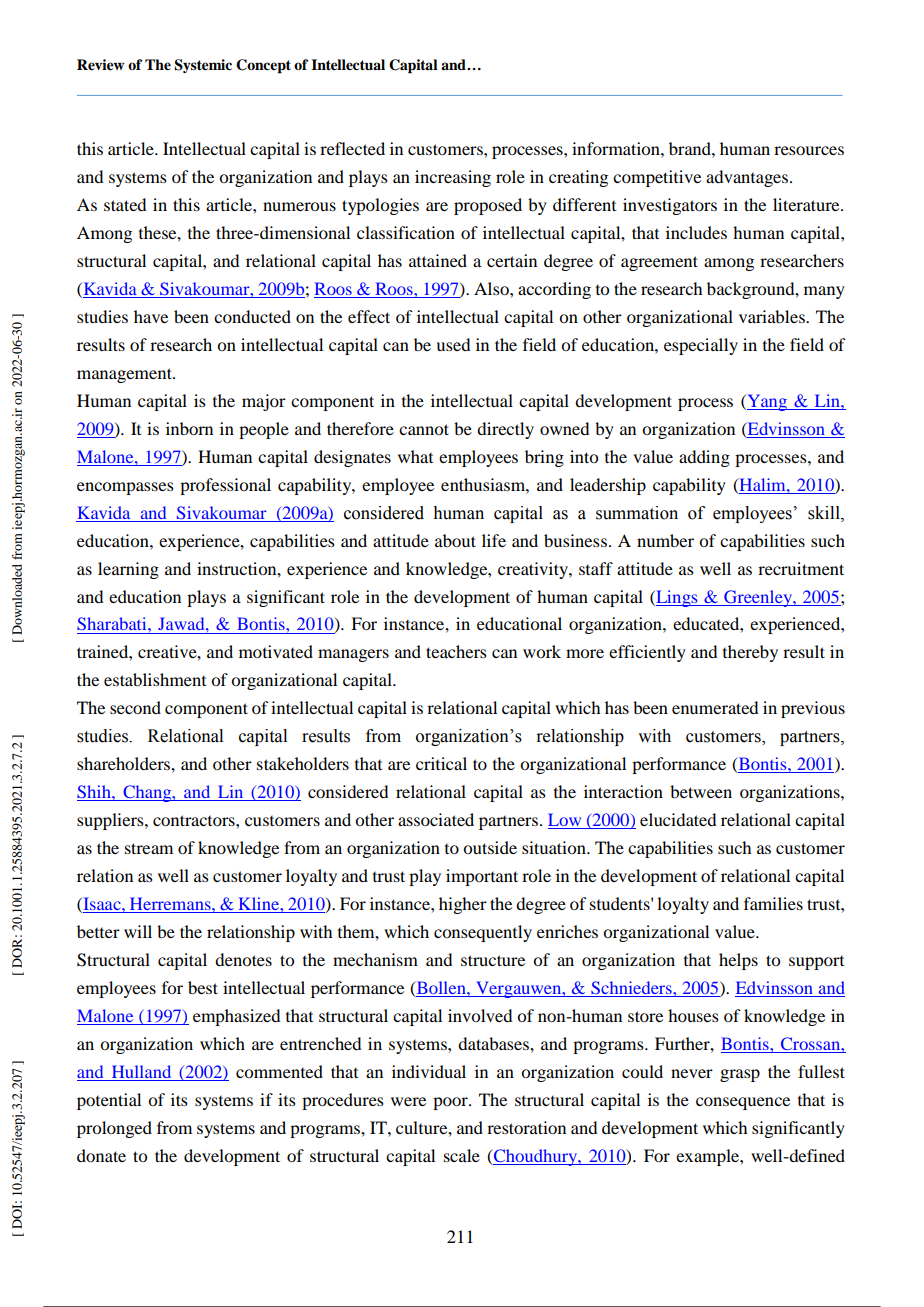 The width and height of the screenshot is (924, 1307). Describe the element at coordinates (750, 653) in the screenshot. I see `thereby` at that location.
